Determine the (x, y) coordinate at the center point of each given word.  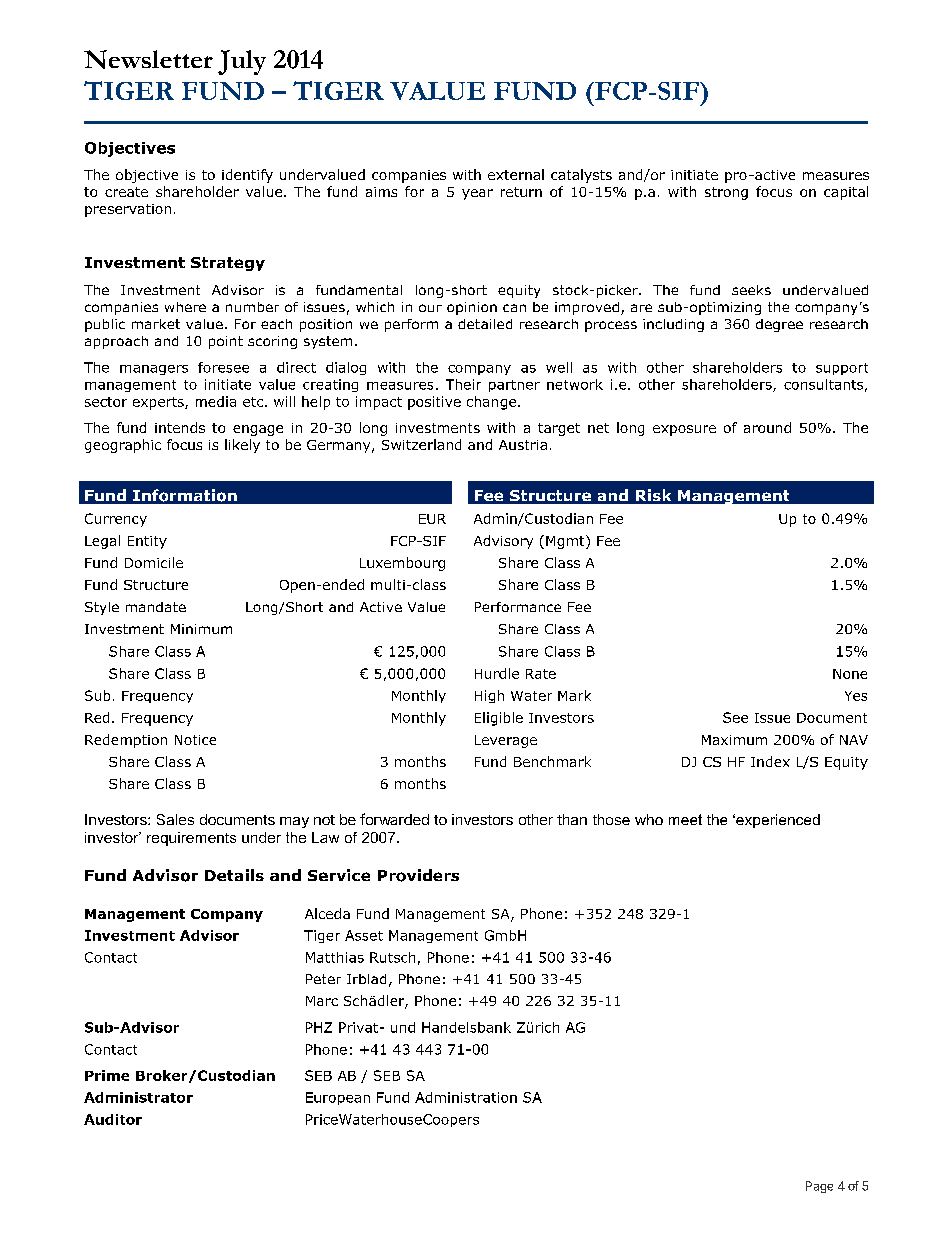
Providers (418, 875)
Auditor (113, 1119)
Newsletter (148, 59)
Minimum (201, 629)
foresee (223, 367)
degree (779, 325)
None (850, 674)
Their (463, 384)
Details (234, 875)
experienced (777, 821)
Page (819, 1187)
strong (726, 193)
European (338, 1098)
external (516, 174)
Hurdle (497, 673)
